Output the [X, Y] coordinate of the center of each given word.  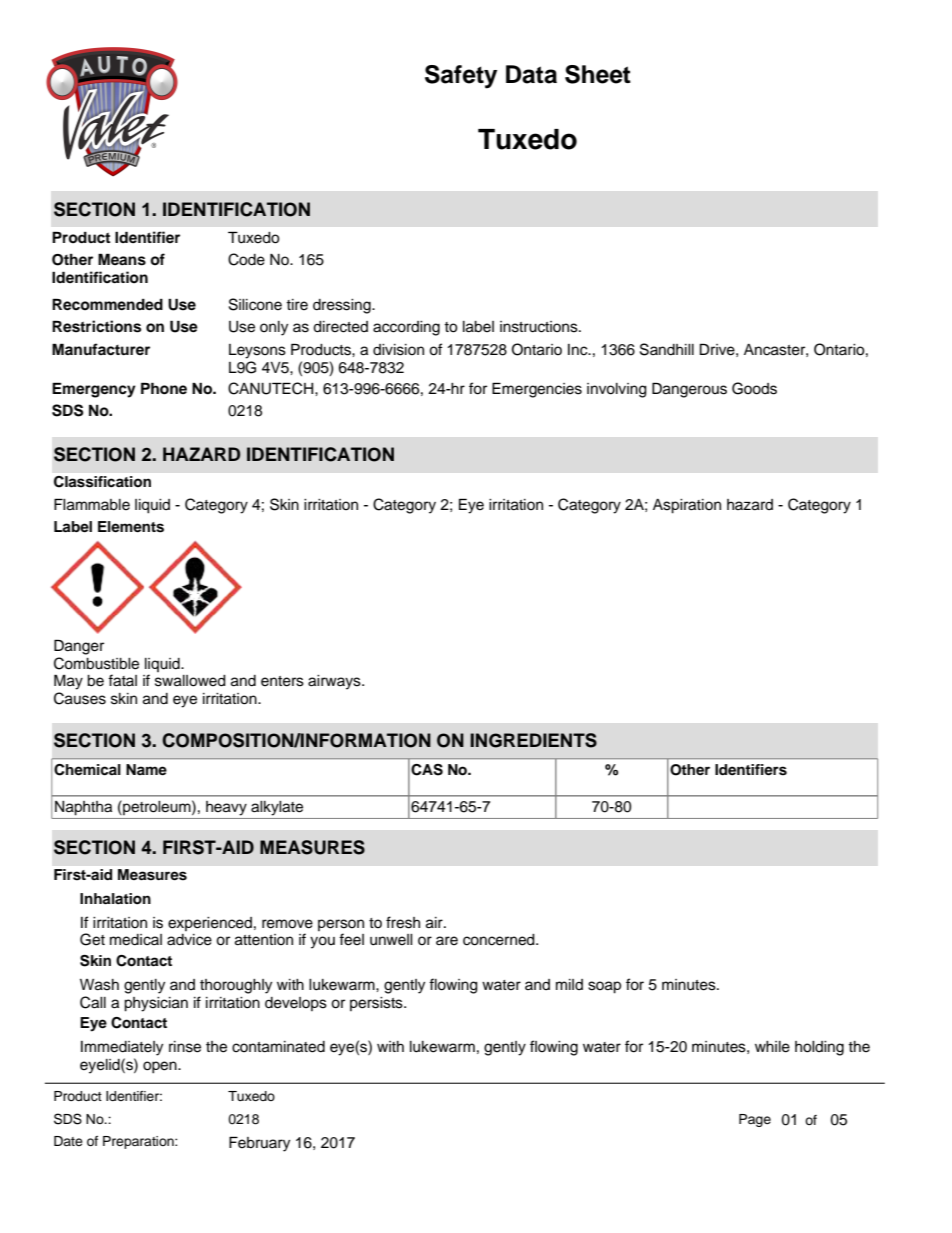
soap [604, 987]
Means [122, 259]
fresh [403, 922]
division [398, 350]
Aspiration [687, 506]
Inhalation [115, 899]
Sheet [598, 74]
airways [335, 682]
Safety [461, 77]
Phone [164, 388]
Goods [754, 388]
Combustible [96, 663]
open [161, 1067]
